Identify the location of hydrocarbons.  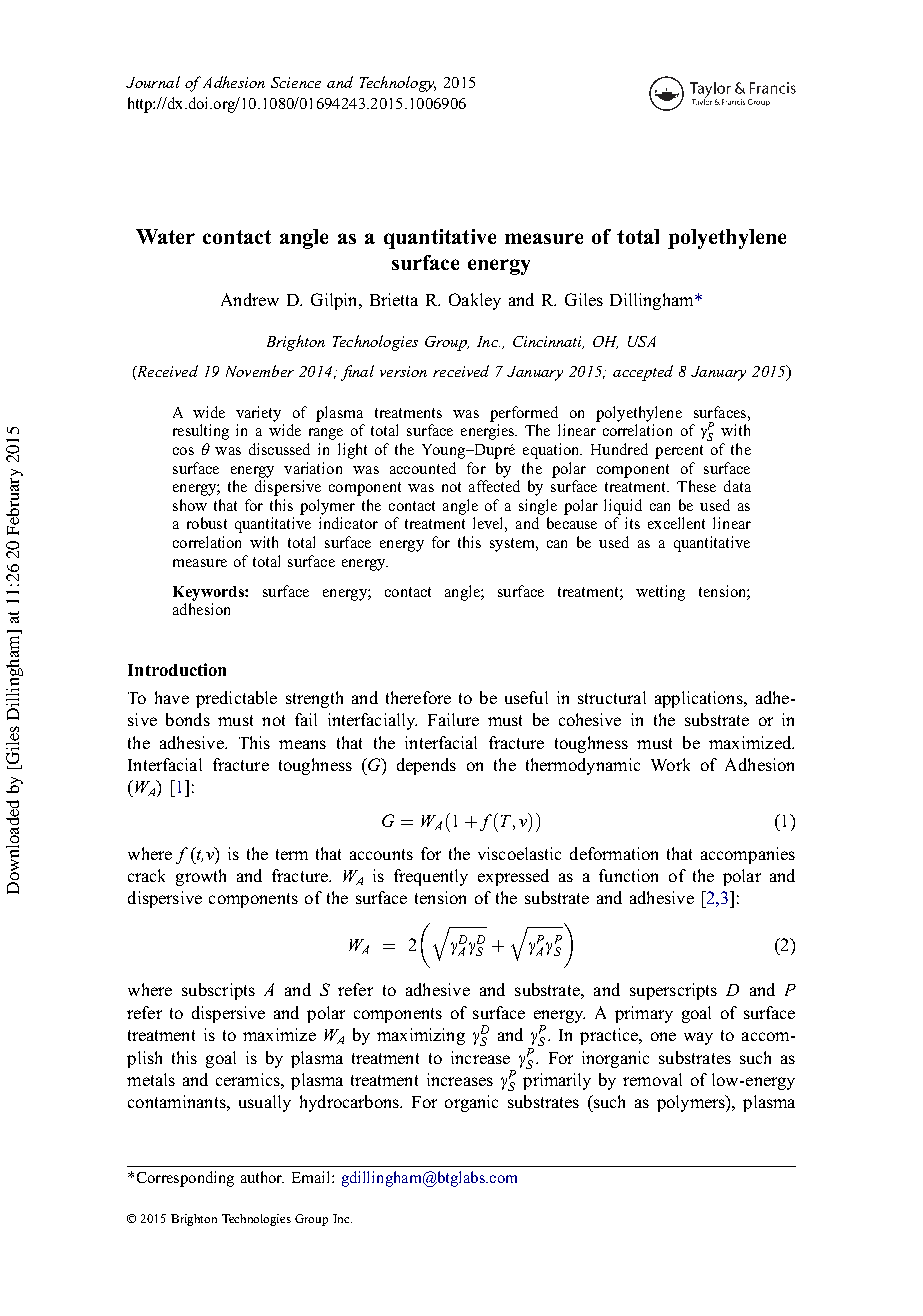
(350, 1103).
